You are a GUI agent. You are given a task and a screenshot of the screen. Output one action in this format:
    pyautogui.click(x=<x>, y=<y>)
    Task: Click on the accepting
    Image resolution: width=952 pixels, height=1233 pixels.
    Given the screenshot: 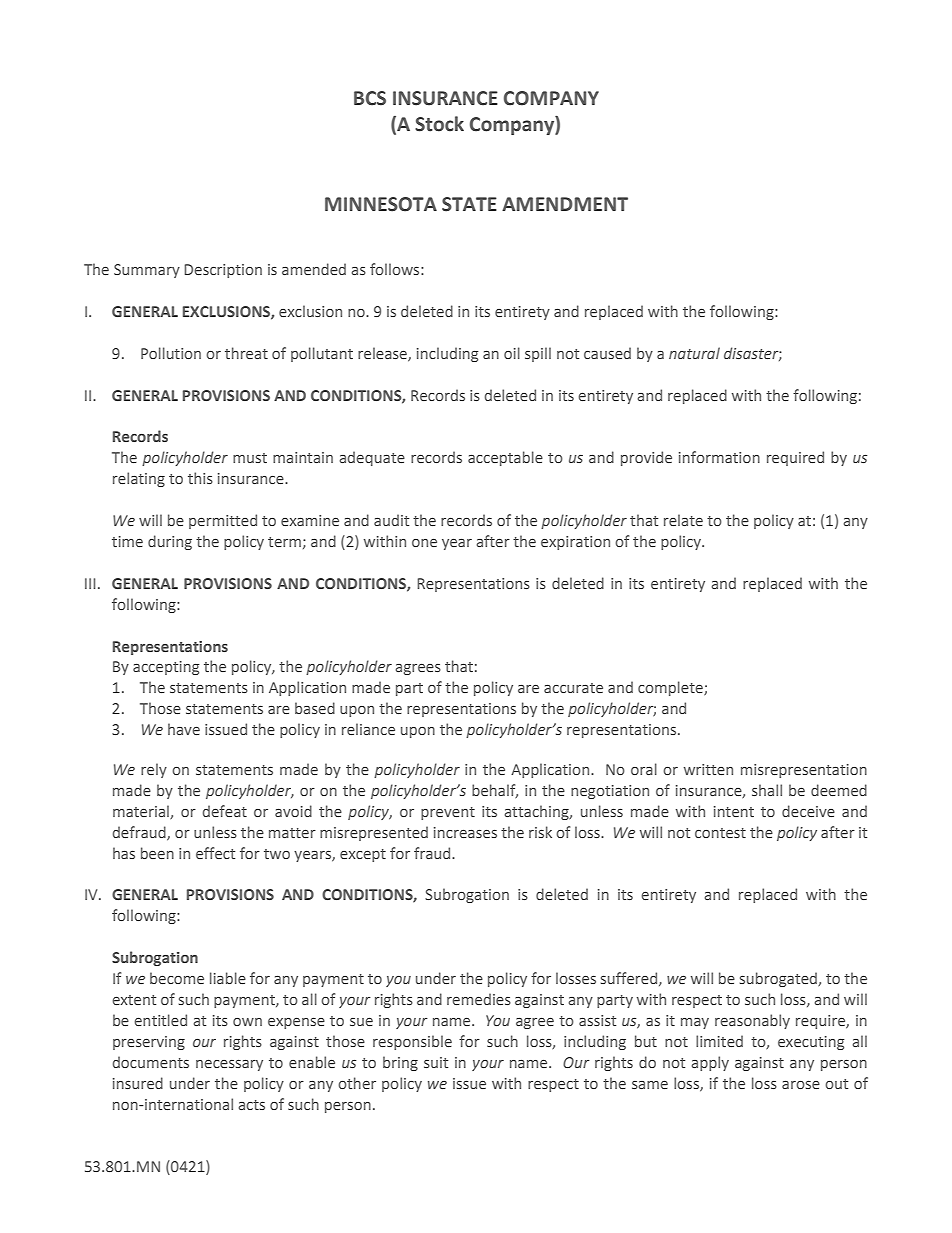 What is the action you would take?
    pyautogui.click(x=166, y=668)
